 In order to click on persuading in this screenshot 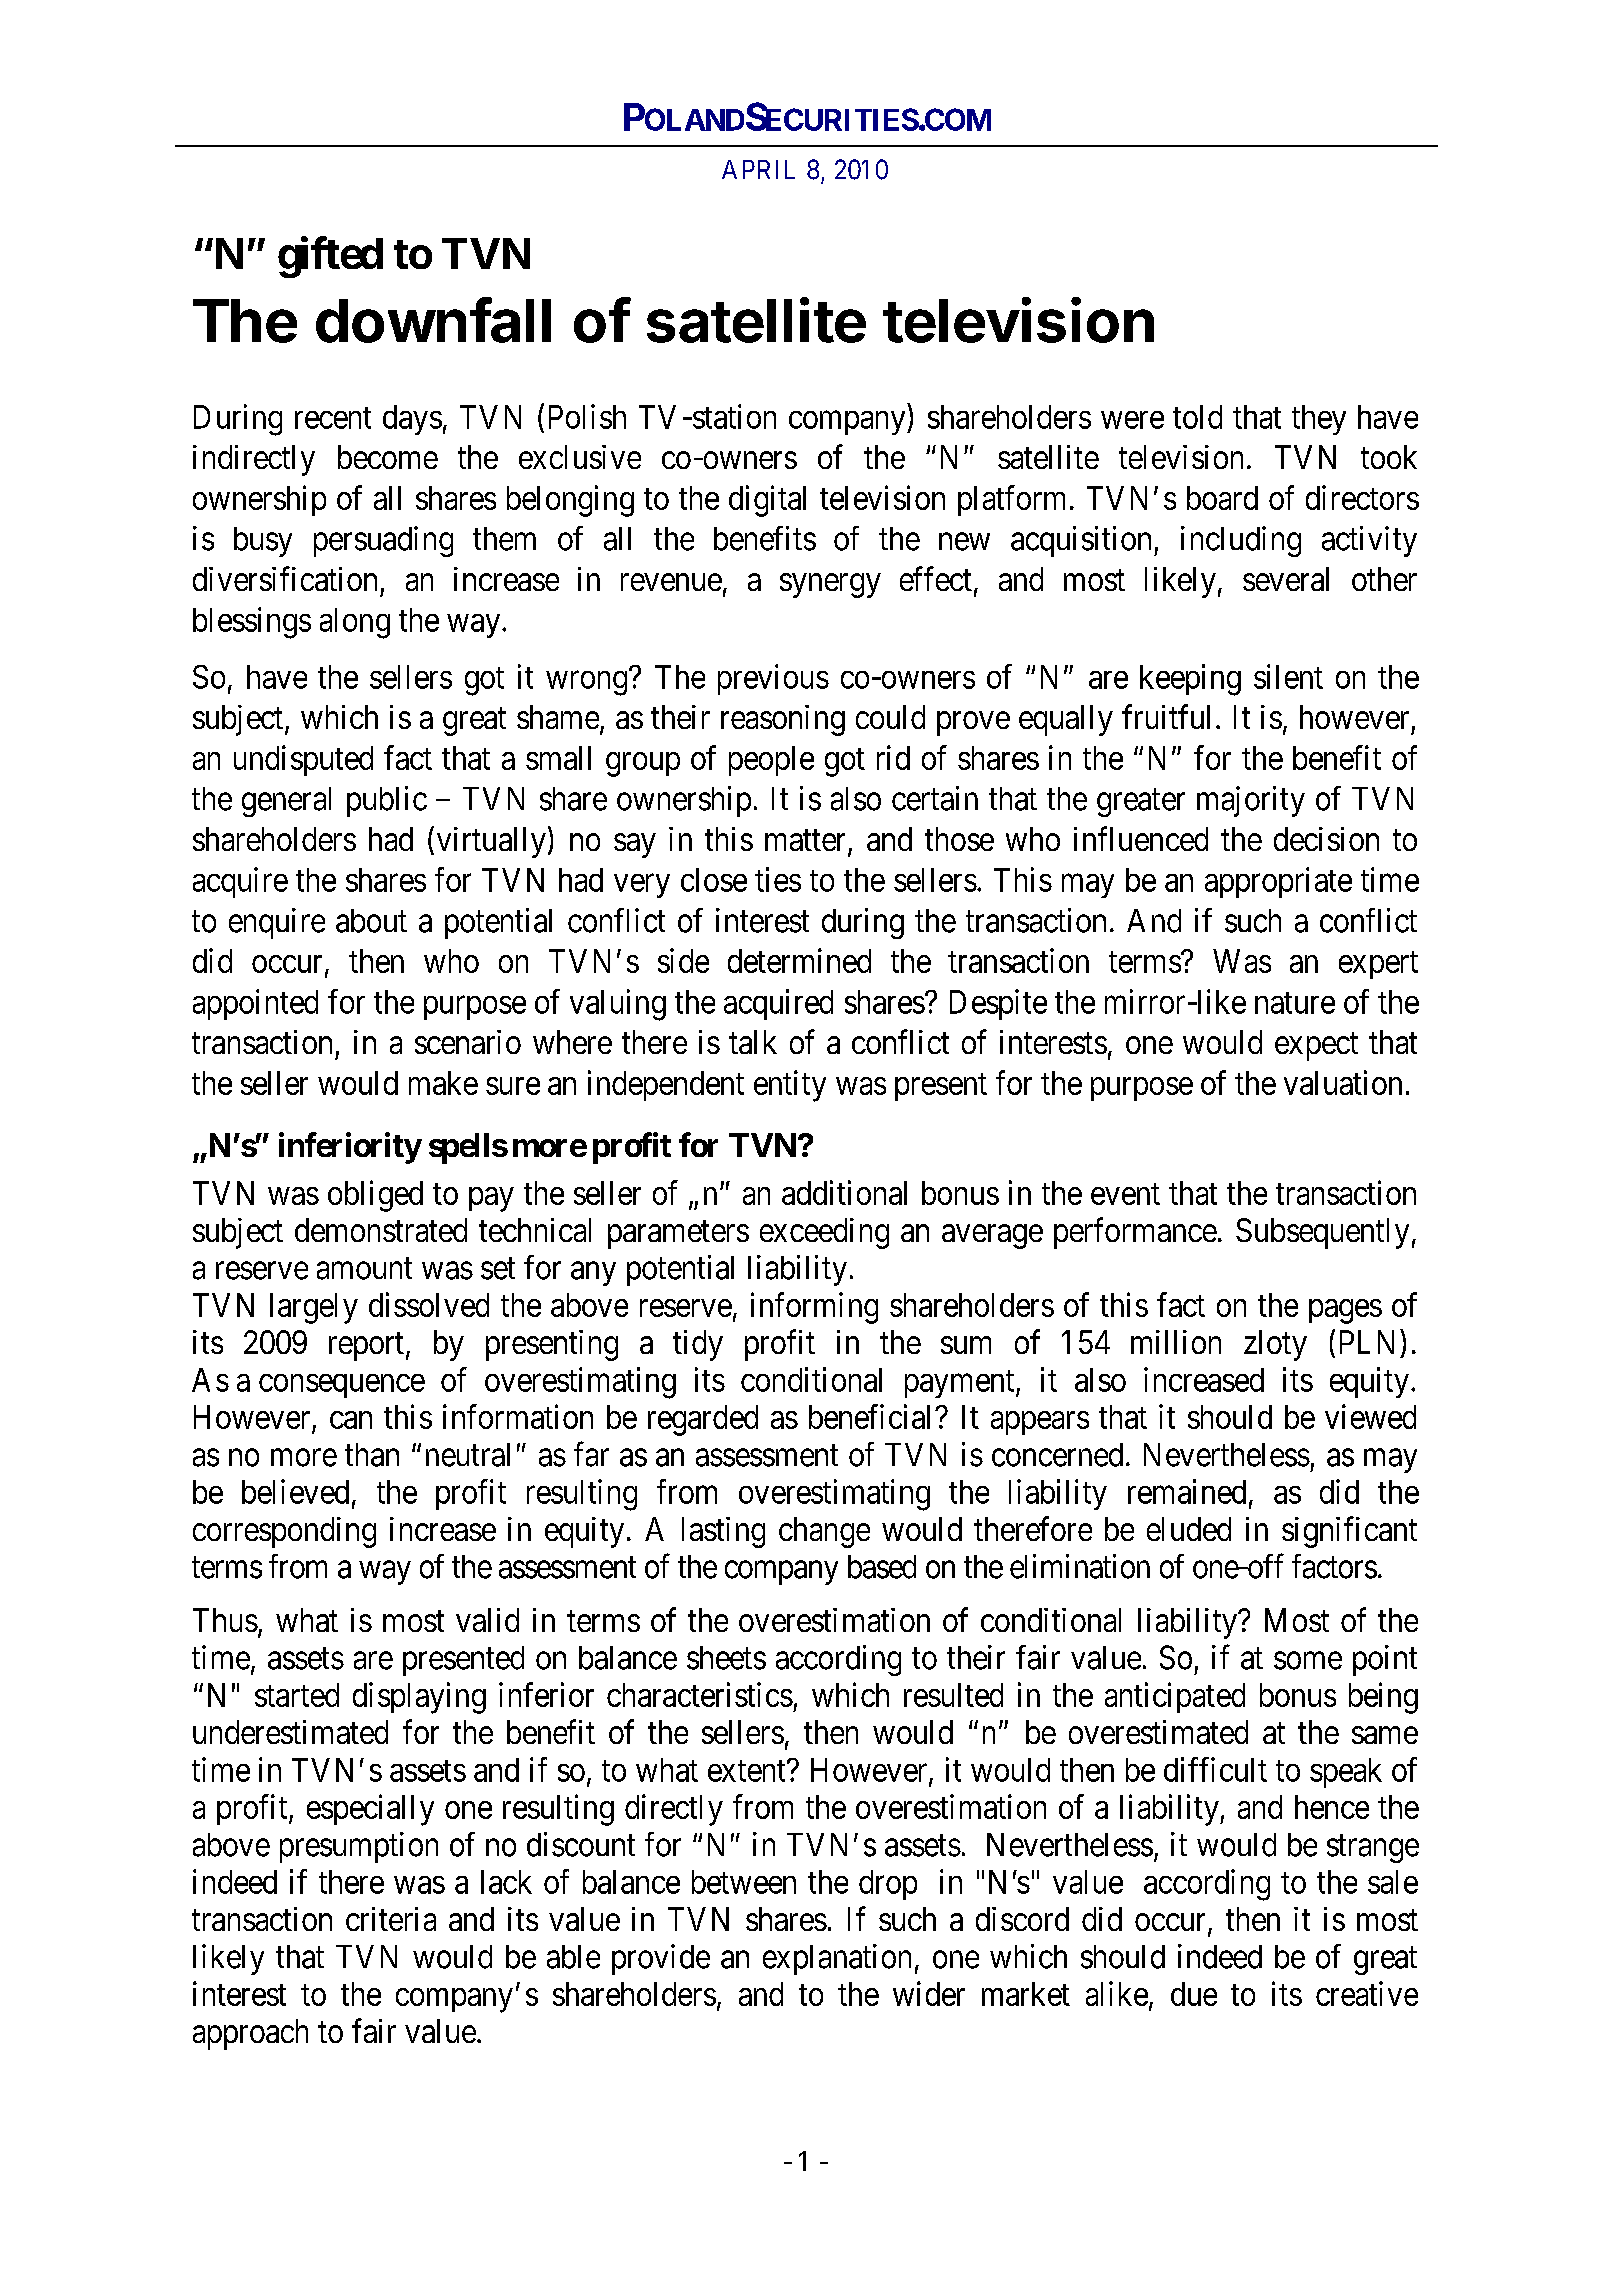, I will do `click(383, 541)`.
